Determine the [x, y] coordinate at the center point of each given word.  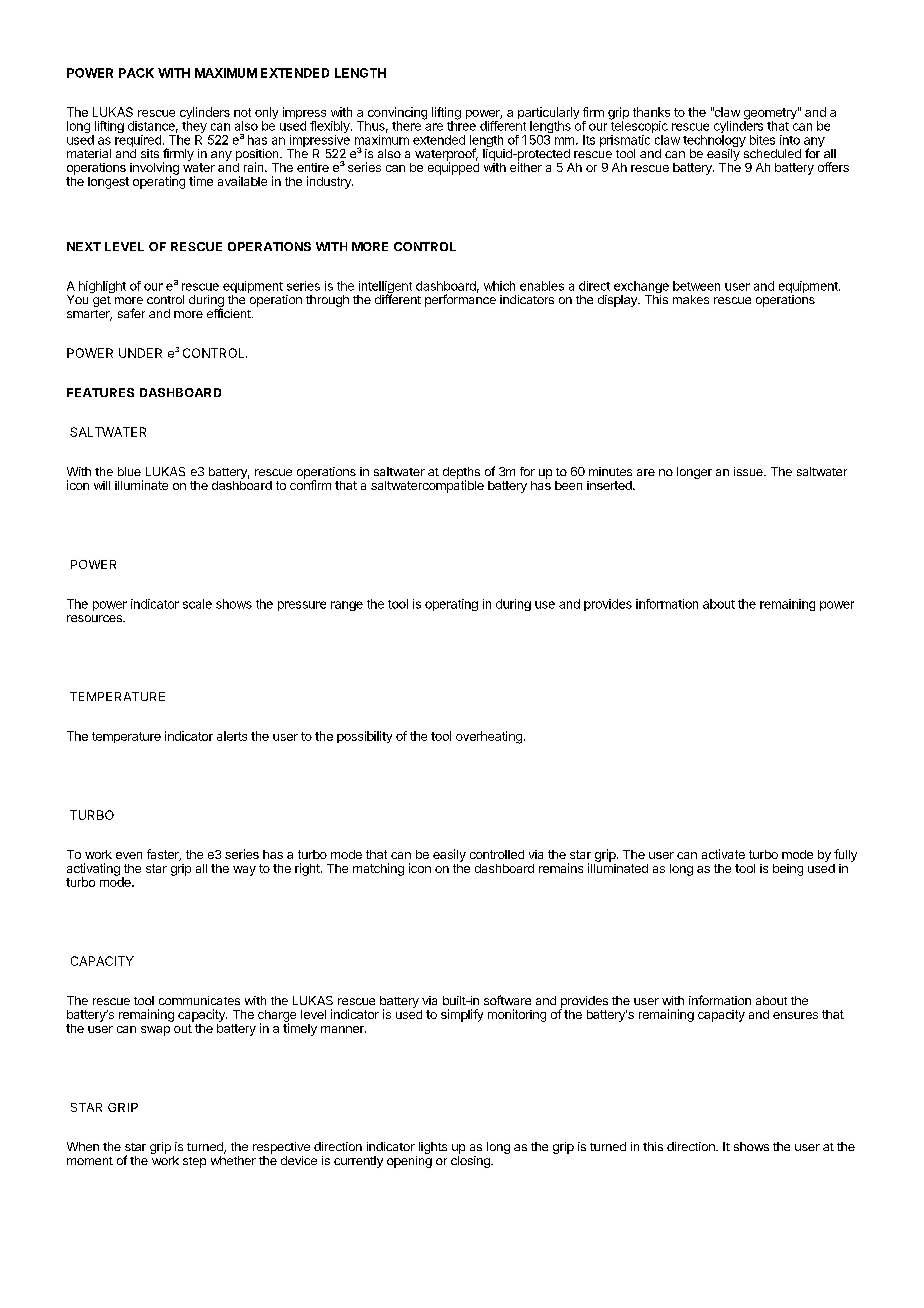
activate [723, 854]
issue [749, 471]
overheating [489, 737]
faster [164, 855]
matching [378, 869]
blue [129, 471]
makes [691, 299]
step [194, 1162]
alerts [232, 736]
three [461, 125]
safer [131, 313]
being [788, 870]
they [194, 128]
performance [460, 300]
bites [762, 140]
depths [461, 474]
